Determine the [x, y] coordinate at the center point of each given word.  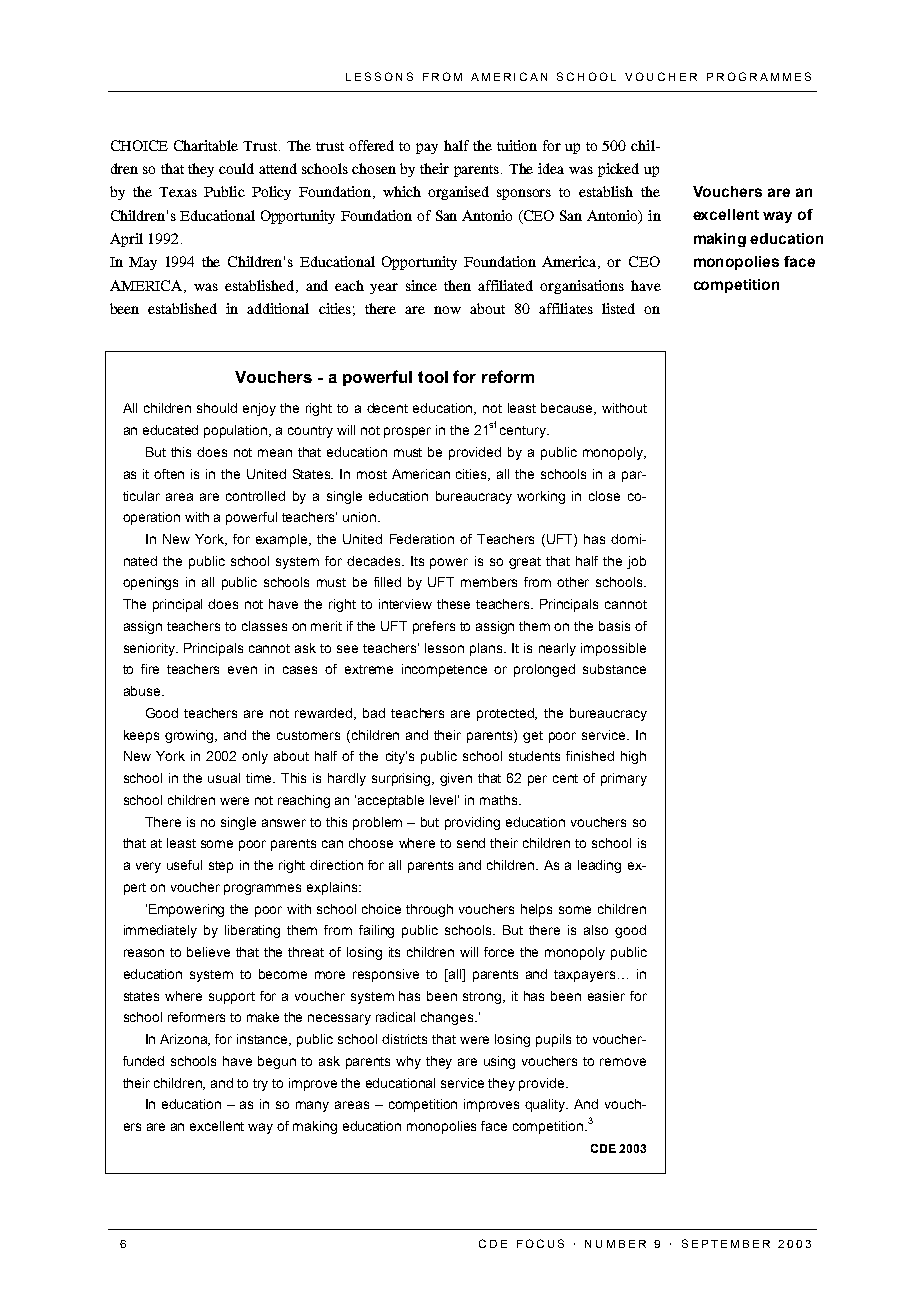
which [402, 191]
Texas [178, 192]
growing [190, 736]
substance [614, 669]
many [312, 1106]
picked [618, 170]
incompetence [444, 670]
